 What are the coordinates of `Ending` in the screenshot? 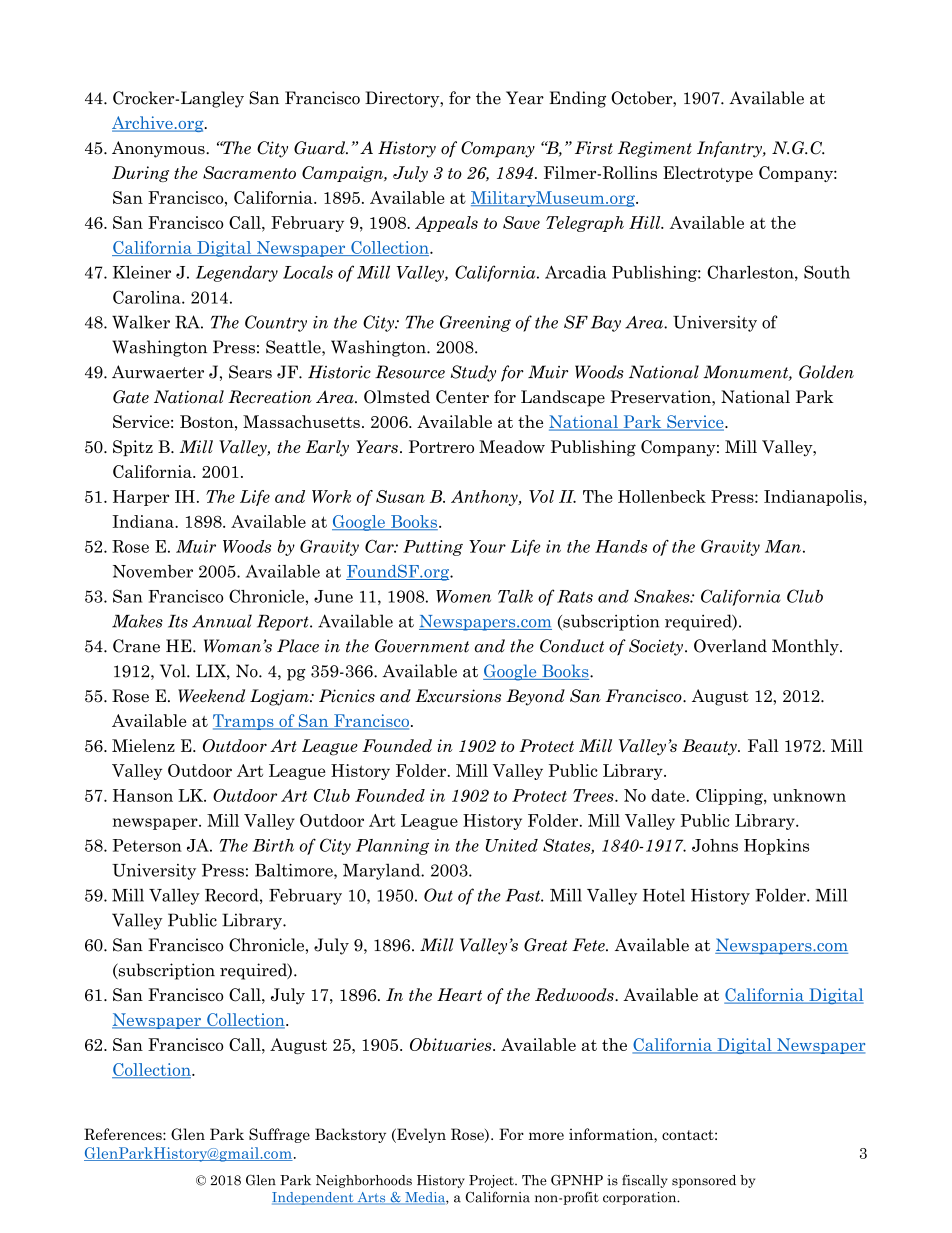 It's located at (577, 99).
